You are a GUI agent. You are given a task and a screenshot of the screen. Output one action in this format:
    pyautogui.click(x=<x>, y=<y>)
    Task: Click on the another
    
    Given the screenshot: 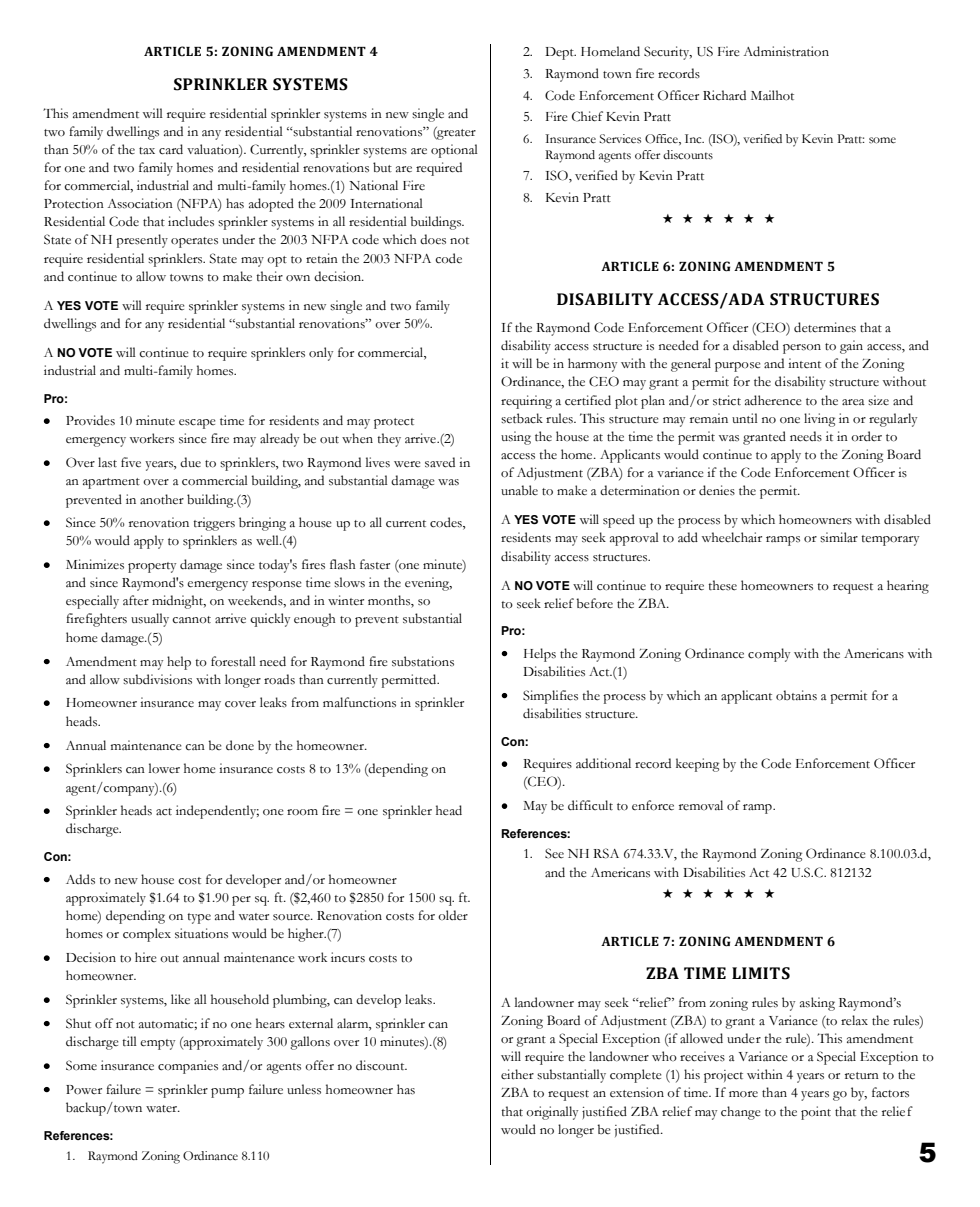 What is the action you would take?
    pyautogui.click(x=162, y=499)
